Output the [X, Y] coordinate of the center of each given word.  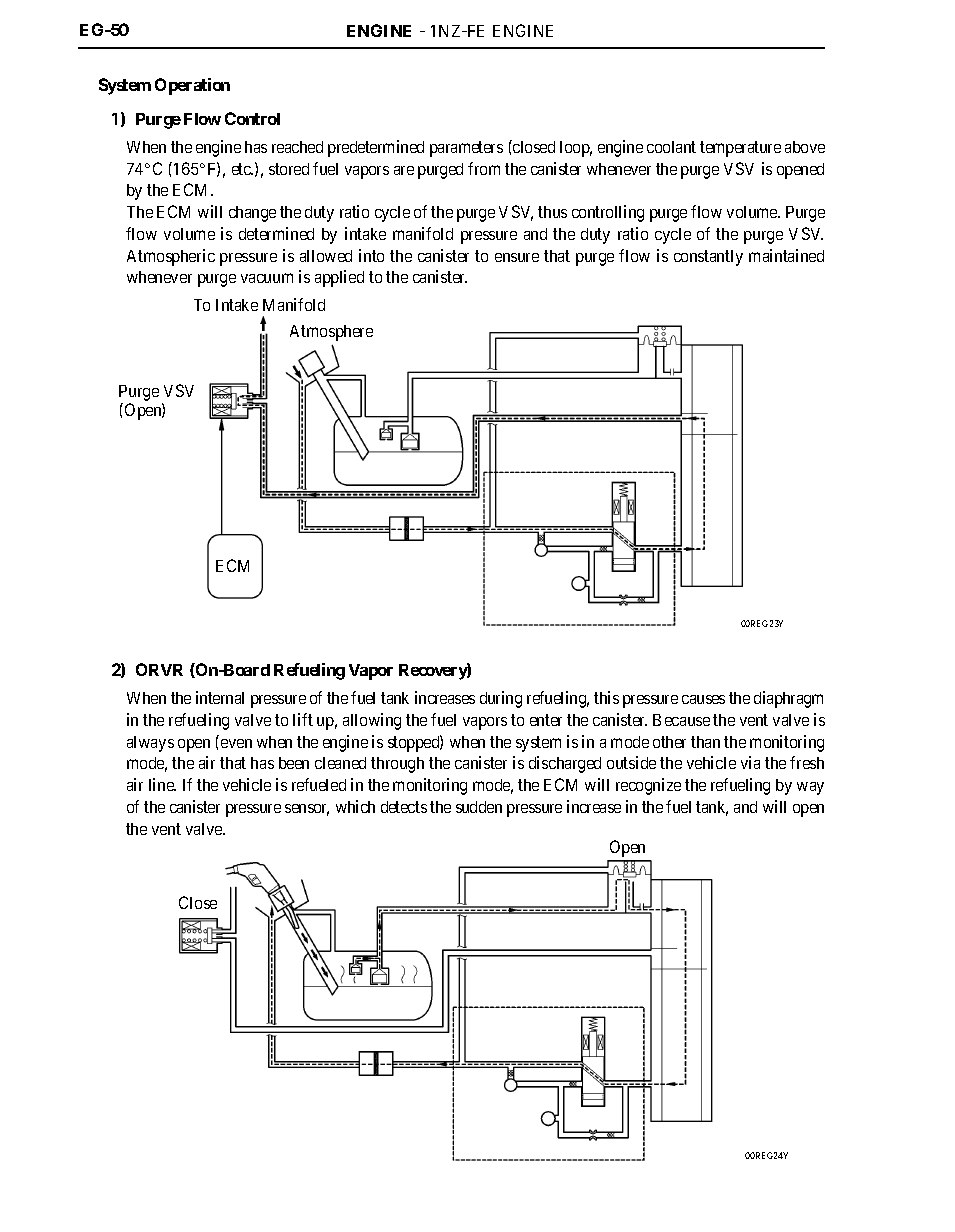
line [162, 784]
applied [339, 278]
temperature [740, 149]
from [484, 168]
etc [242, 169]
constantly [708, 258]
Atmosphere [331, 333]
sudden [479, 807]
